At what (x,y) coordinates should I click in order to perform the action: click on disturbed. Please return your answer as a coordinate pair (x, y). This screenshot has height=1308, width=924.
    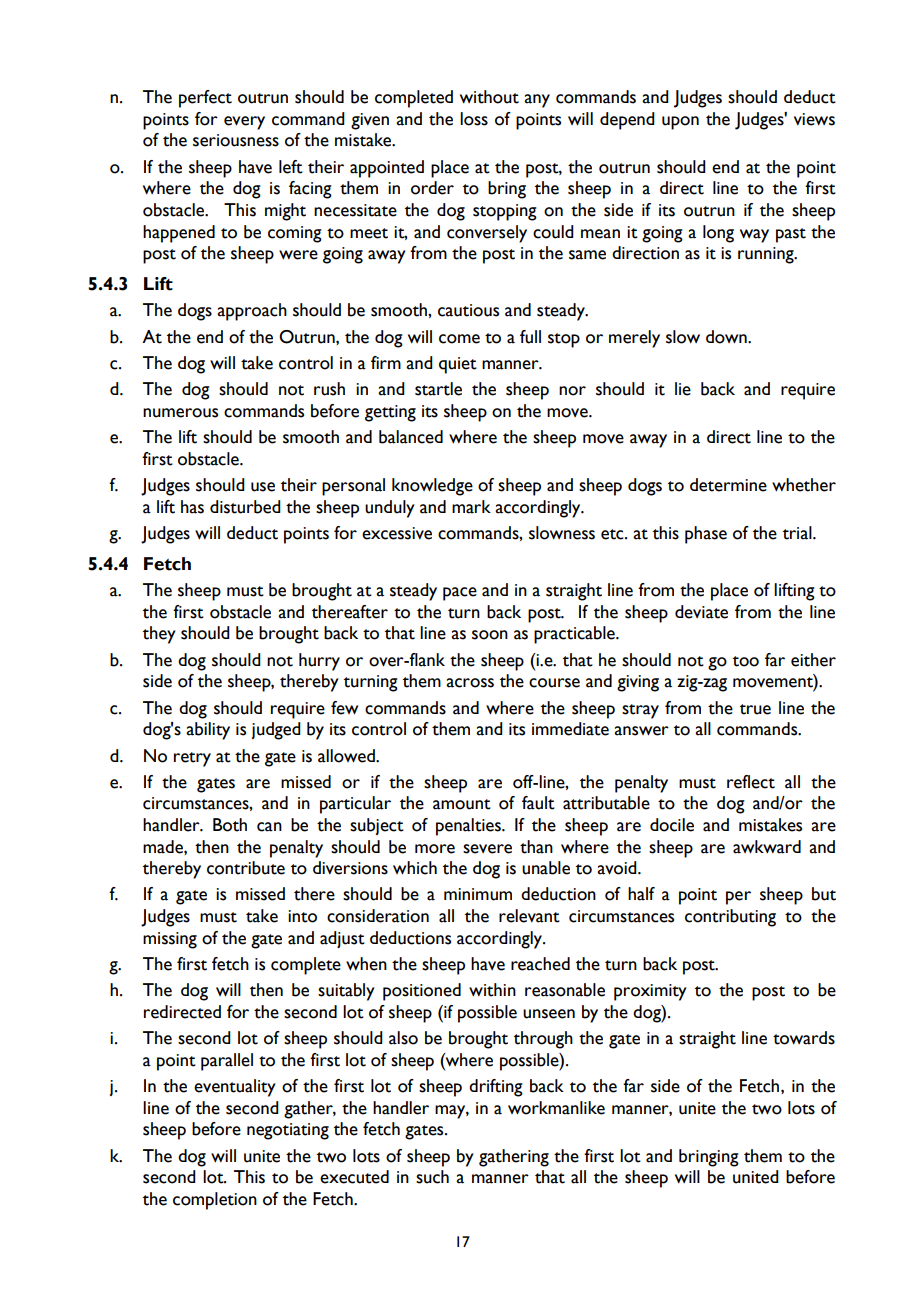
    Looking at the image, I should click on (245, 507).
